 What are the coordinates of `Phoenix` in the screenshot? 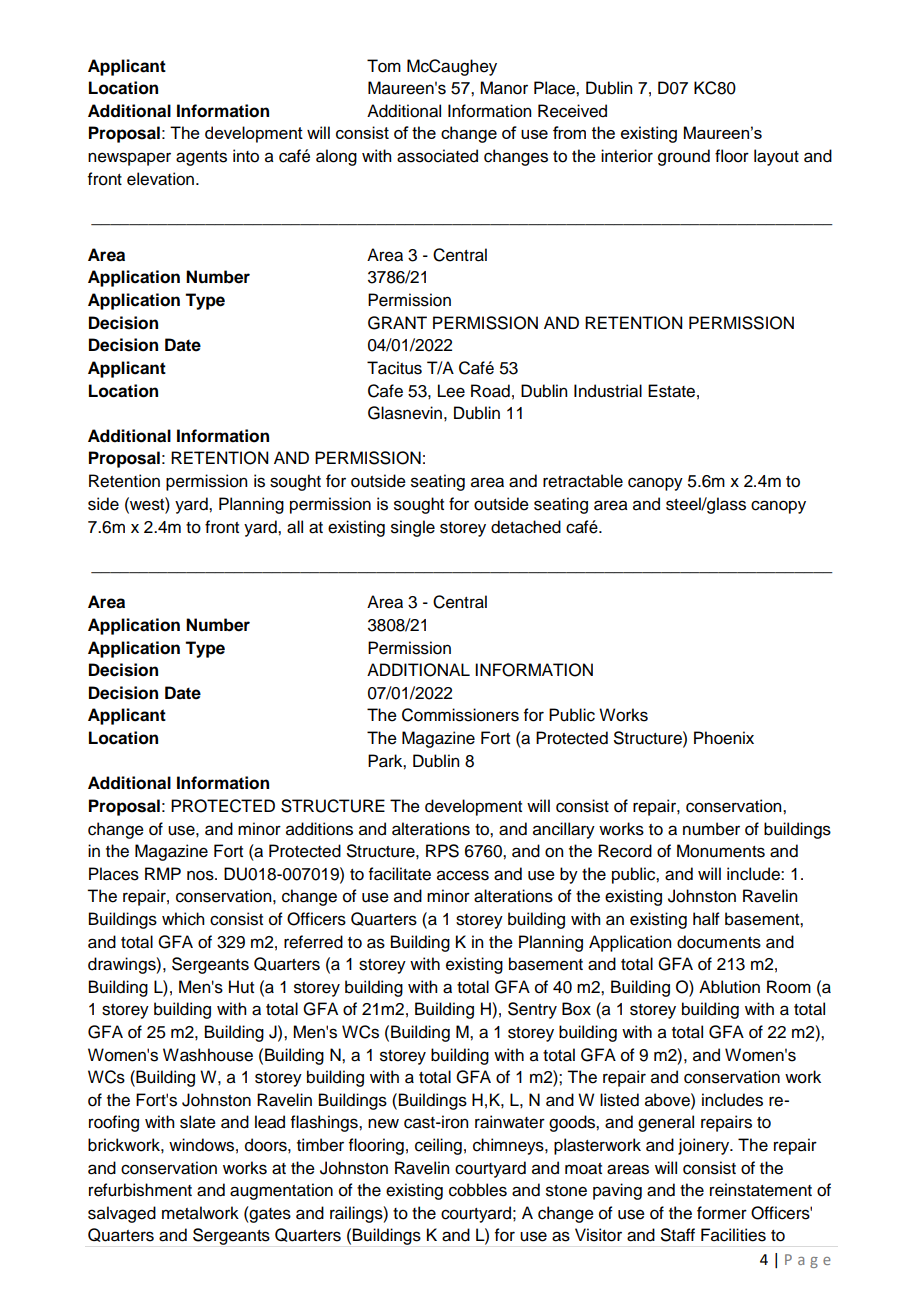 It's located at (724, 738).
